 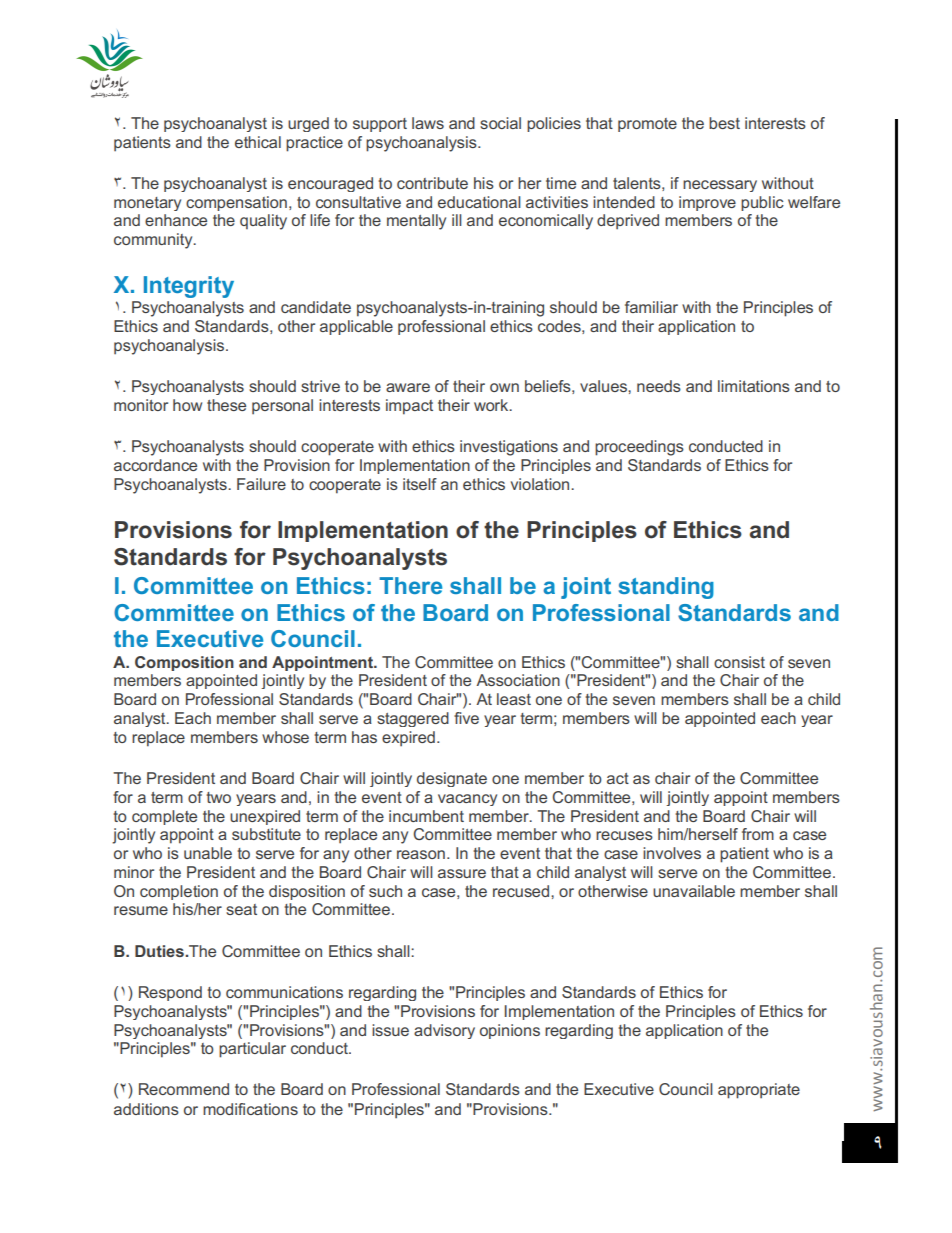 What do you see at coordinates (739, 662) in the screenshot?
I see `consist` at bounding box center [739, 662].
